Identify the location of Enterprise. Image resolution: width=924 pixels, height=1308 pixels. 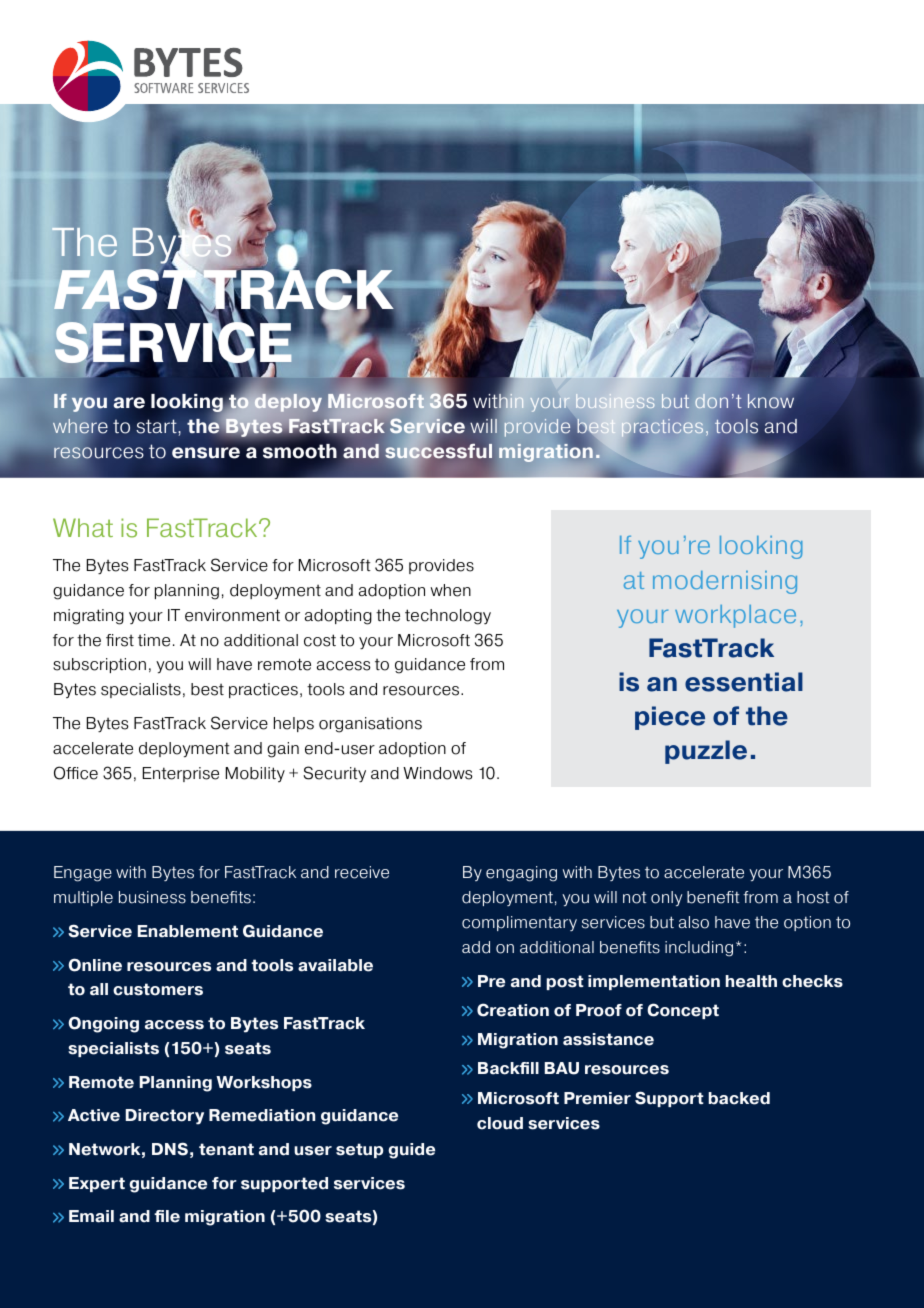
(181, 774).
